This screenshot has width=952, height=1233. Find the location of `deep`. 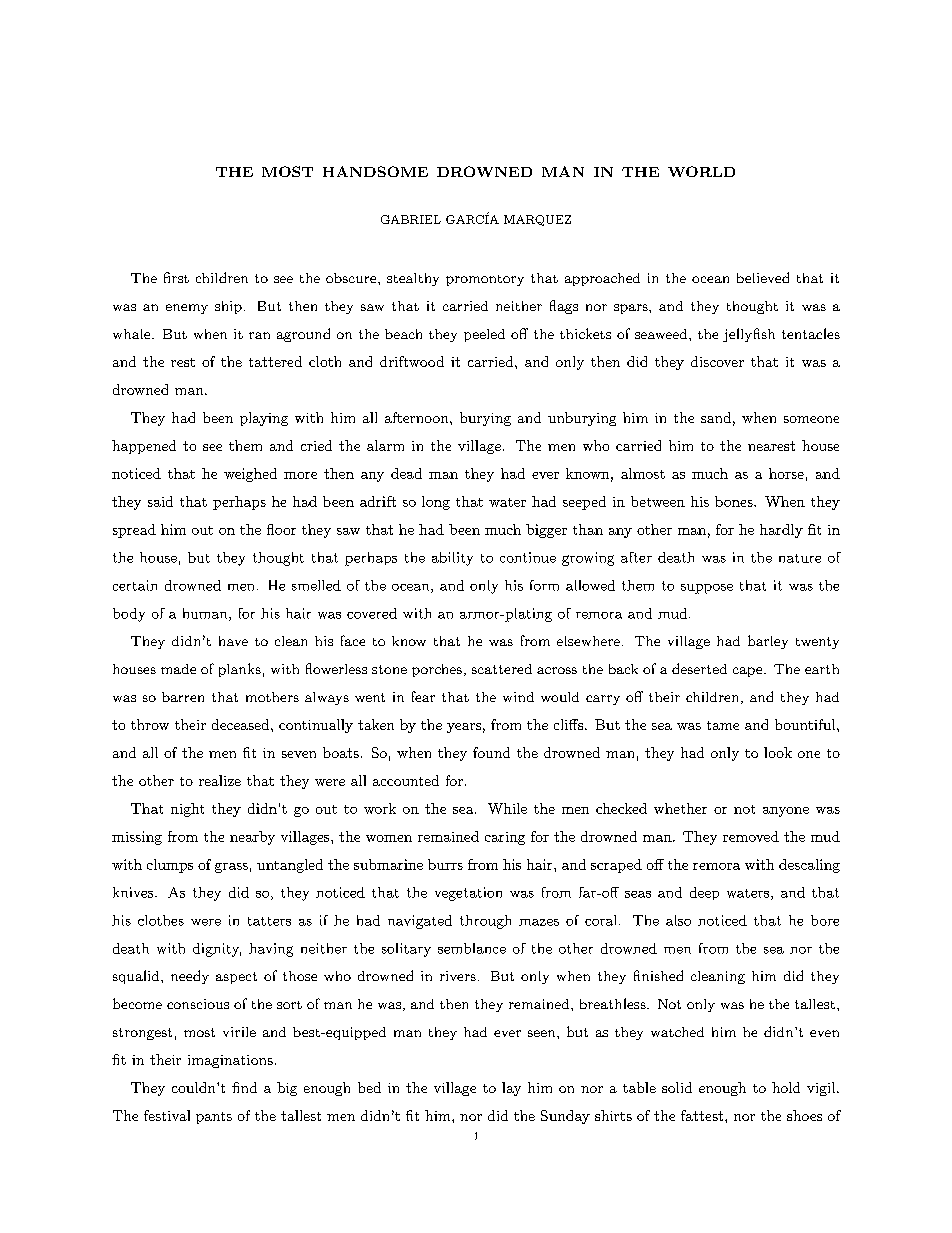

deep is located at coordinates (704, 893).
